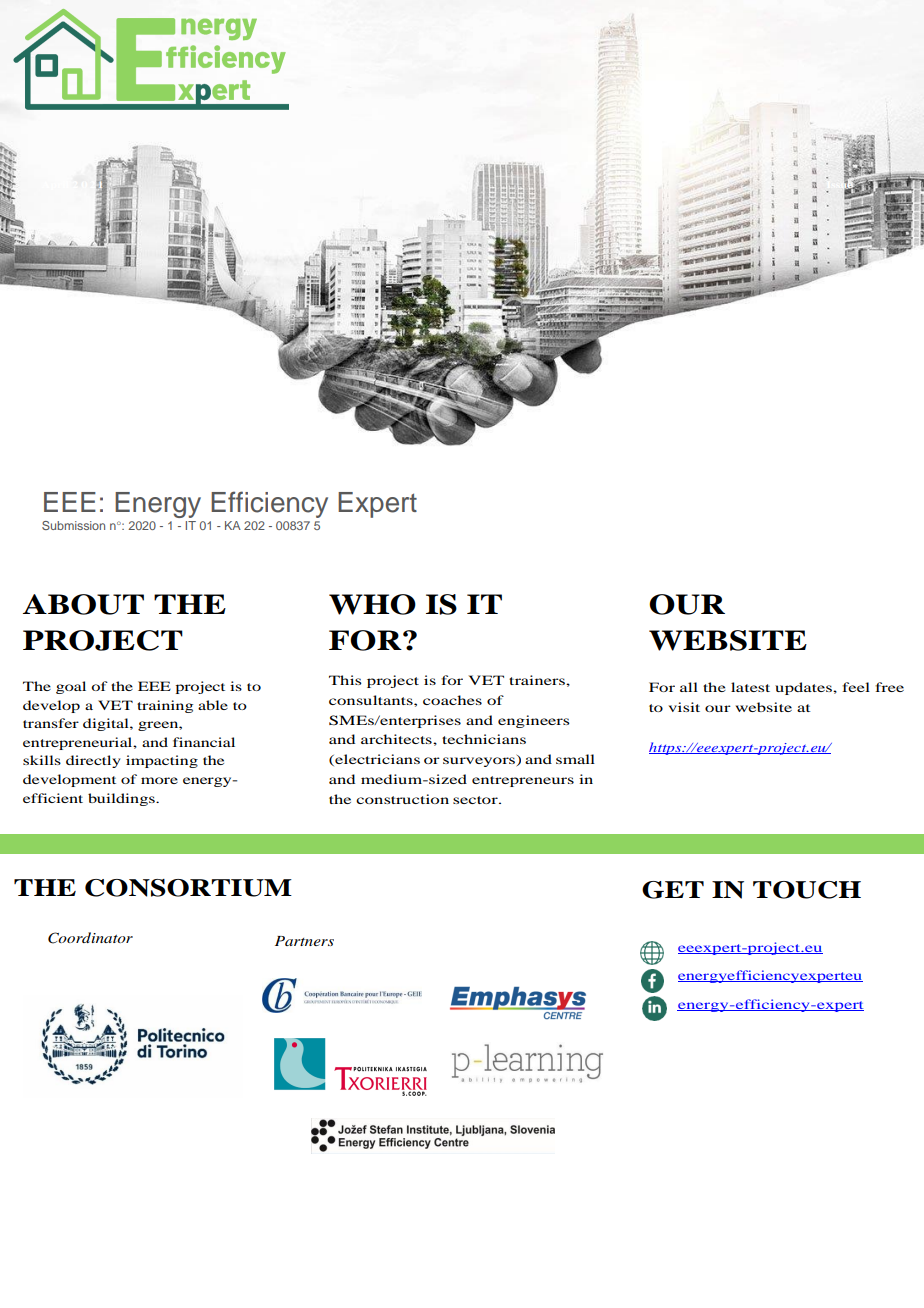 The image size is (924, 1308). What do you see at coordinates (684, 707) in the document?
I see `visit` at bounding box center [684, 707].
